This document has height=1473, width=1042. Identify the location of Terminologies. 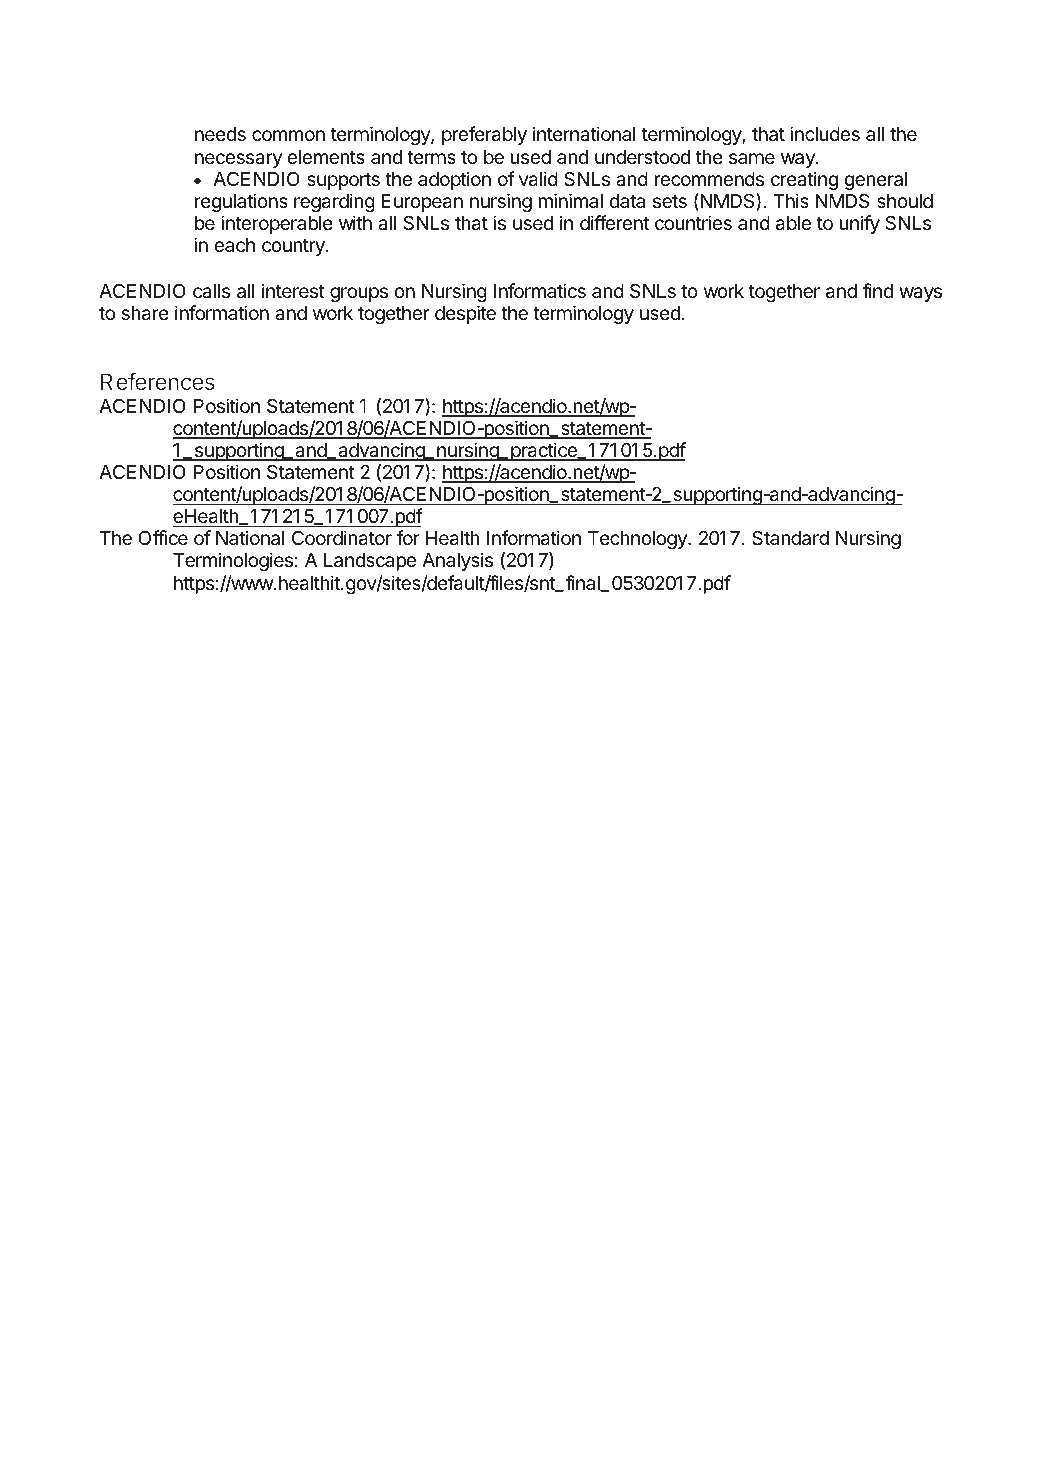
(233, 561).
